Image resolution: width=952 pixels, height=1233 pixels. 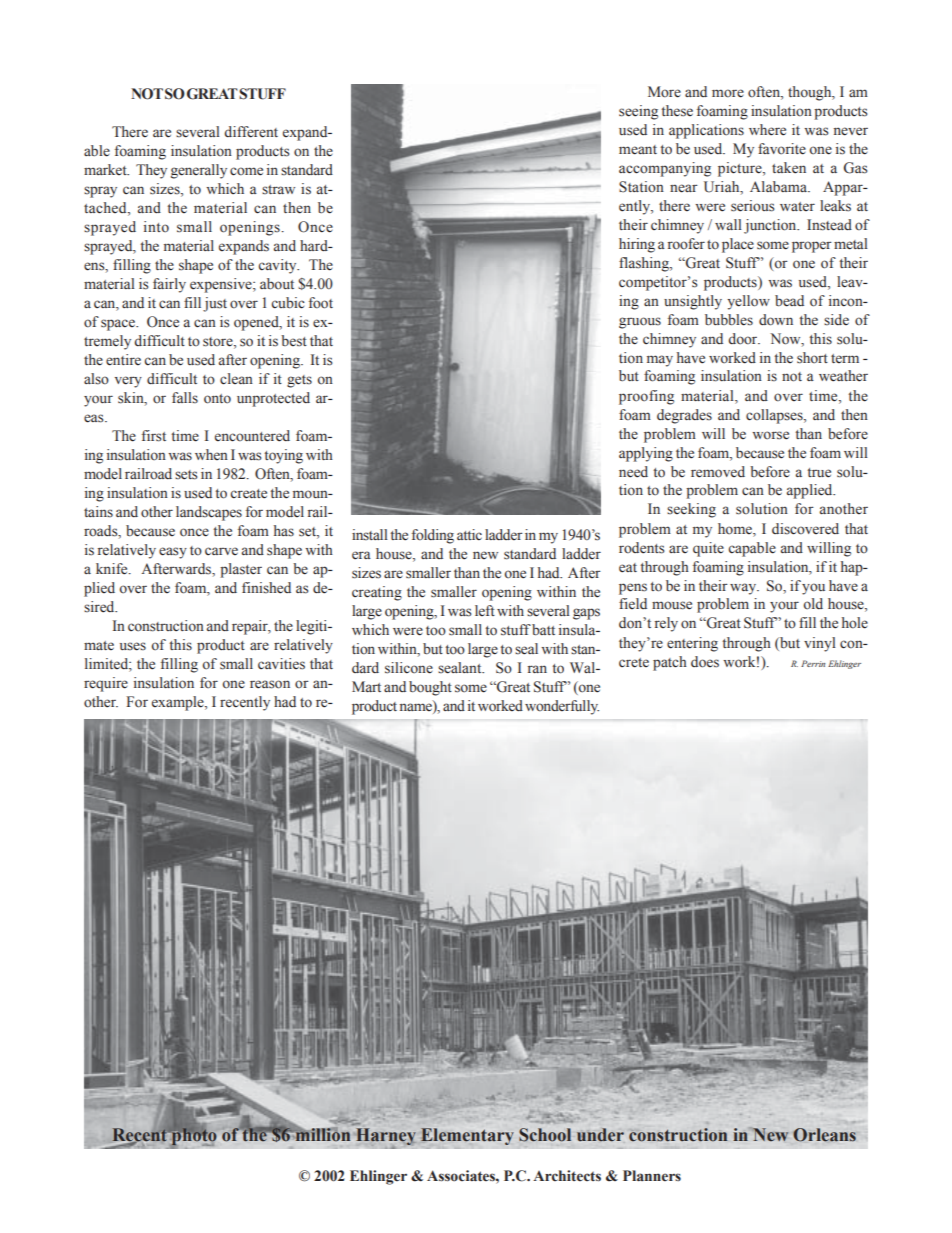 What do you see at coordinates (767, 130) in the screenshot?
I see `where` at bounding box center [767, 130].
